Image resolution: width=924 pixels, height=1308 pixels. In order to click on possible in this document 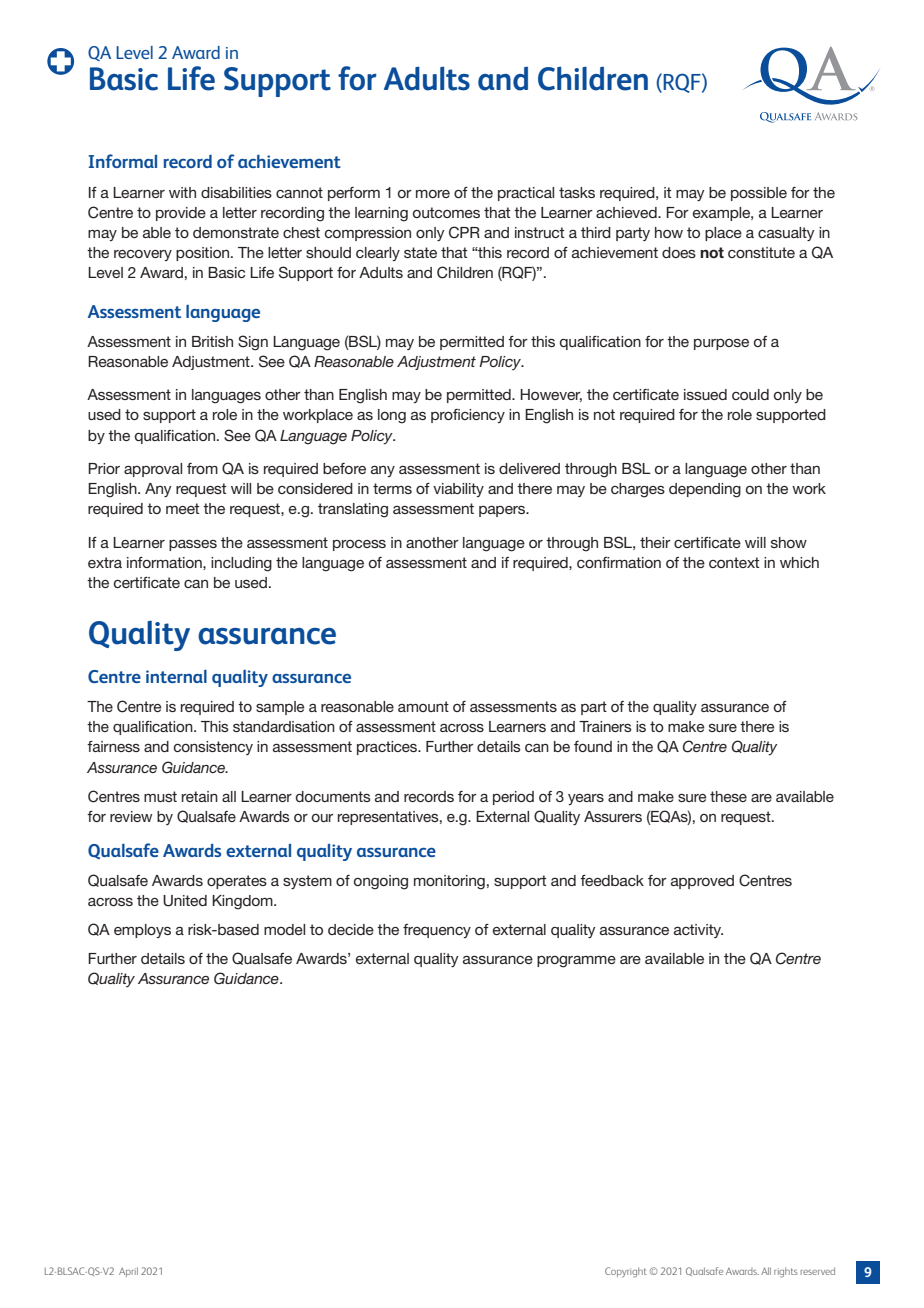, I will do `click(759, 194)`.
